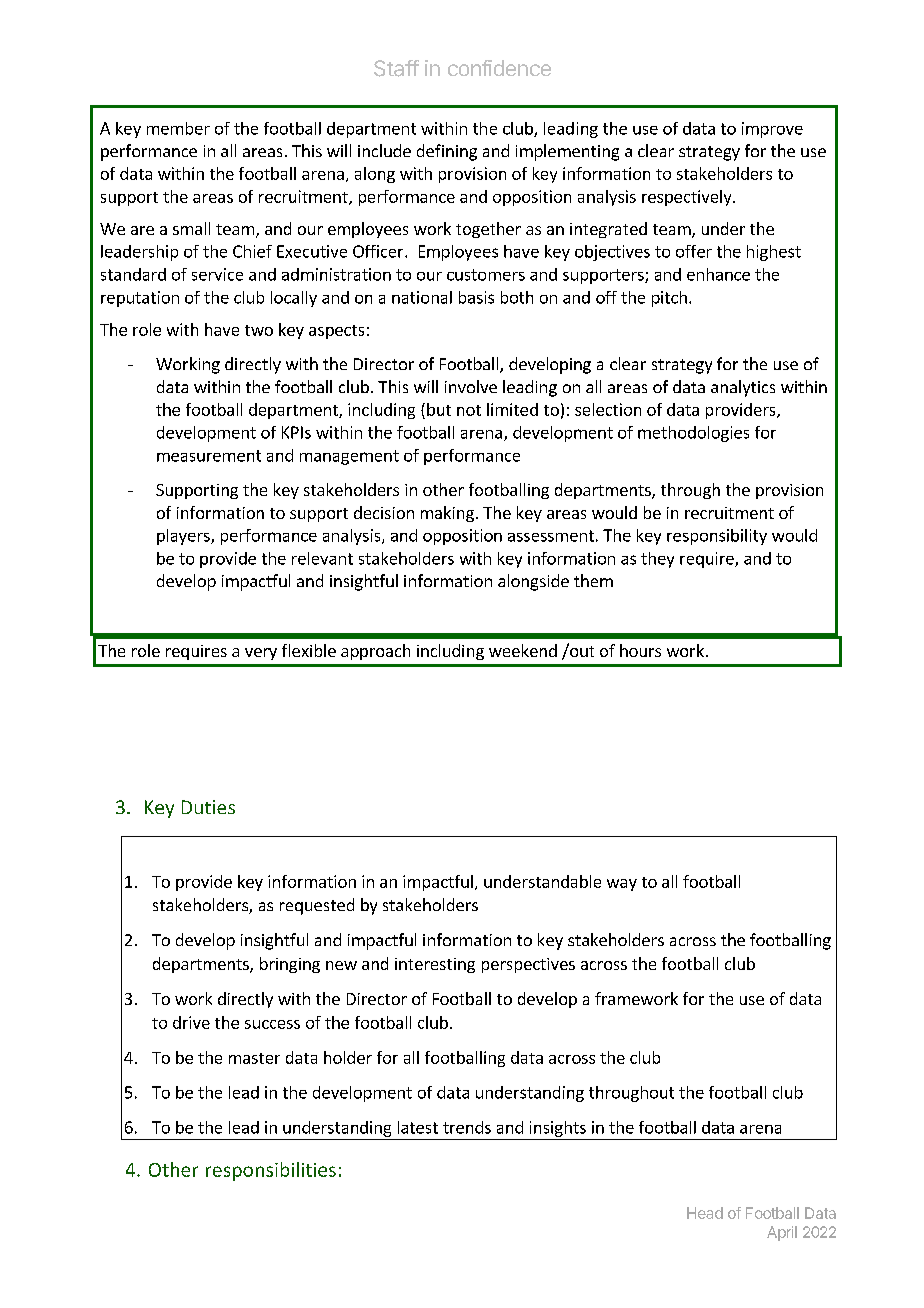 Image resolution: width=924 pixels, height=1308 pixels. Describe the element at coordinates (640, 650) in the screenshot. I see `hours` at that location.
